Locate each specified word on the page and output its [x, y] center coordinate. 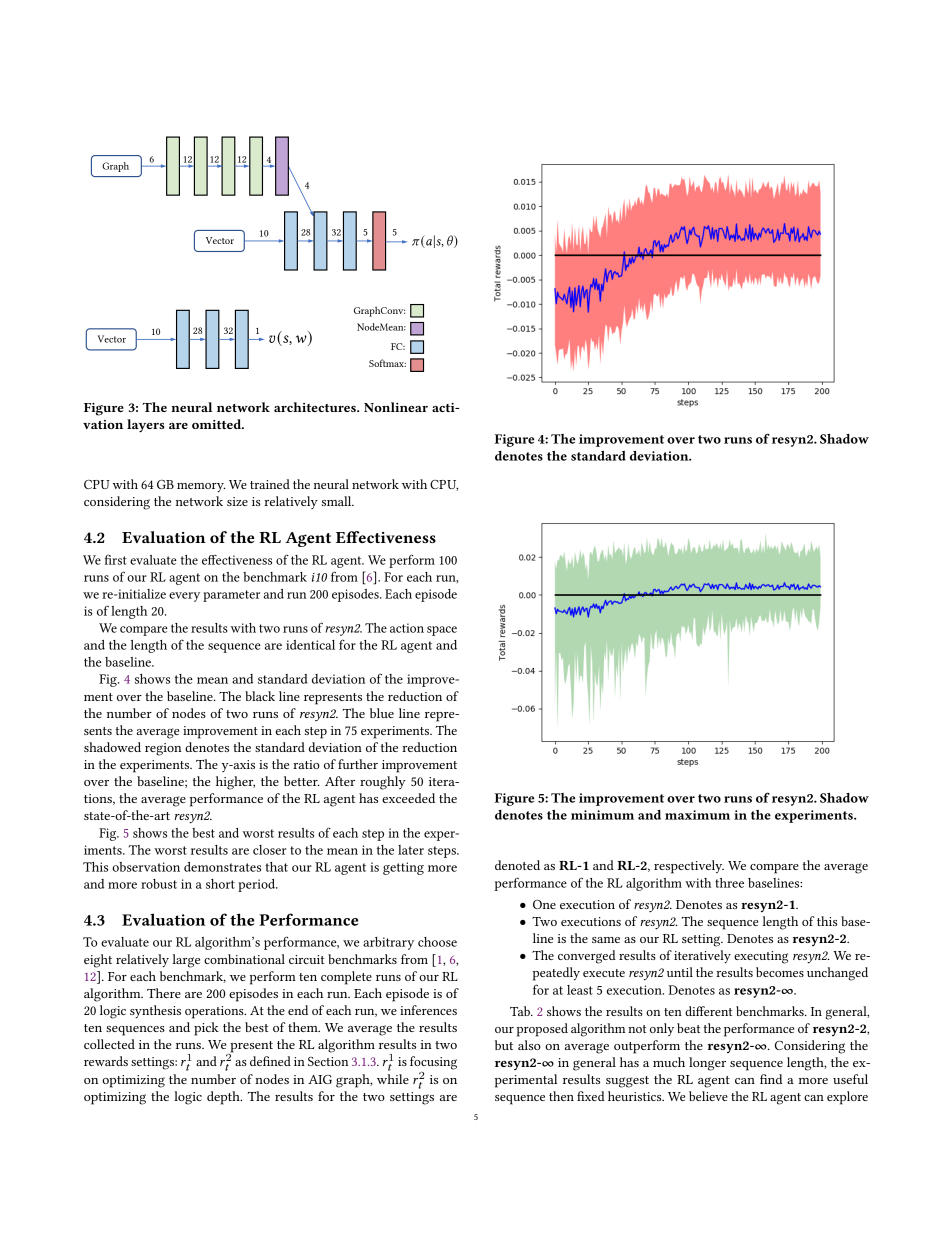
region [163, 749]
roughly [383, 783]
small [338, 501]
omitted [218, 424]
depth [224, 1098]
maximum [697, 815]
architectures [316, 407]
